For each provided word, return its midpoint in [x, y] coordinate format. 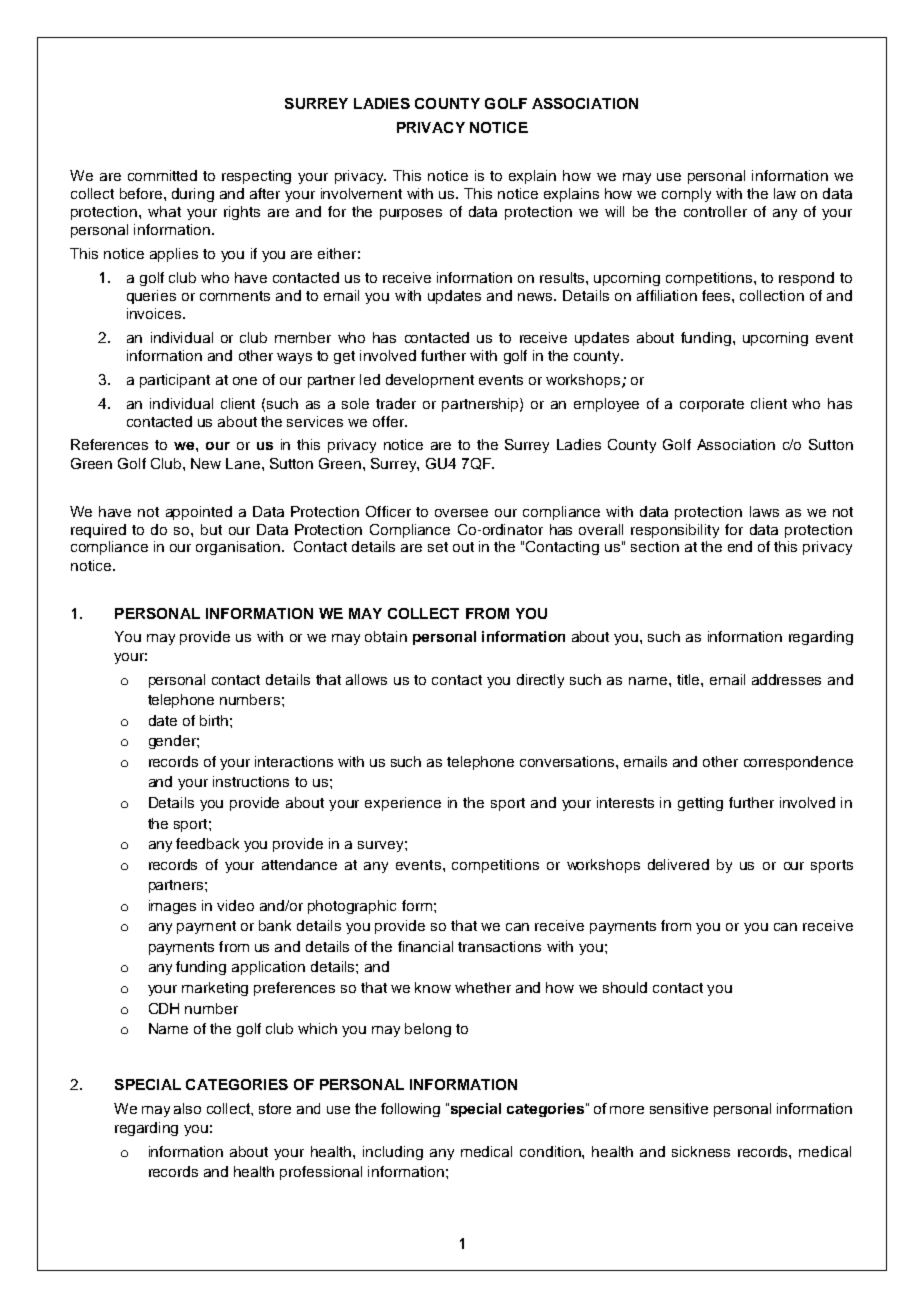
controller [715, 211]
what [164, 211]
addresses [786, 679]
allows [366, 679]
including [393, 1153]
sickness [701, 1151]
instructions [251, 781]
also [187, 1108]
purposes [411, 214]
